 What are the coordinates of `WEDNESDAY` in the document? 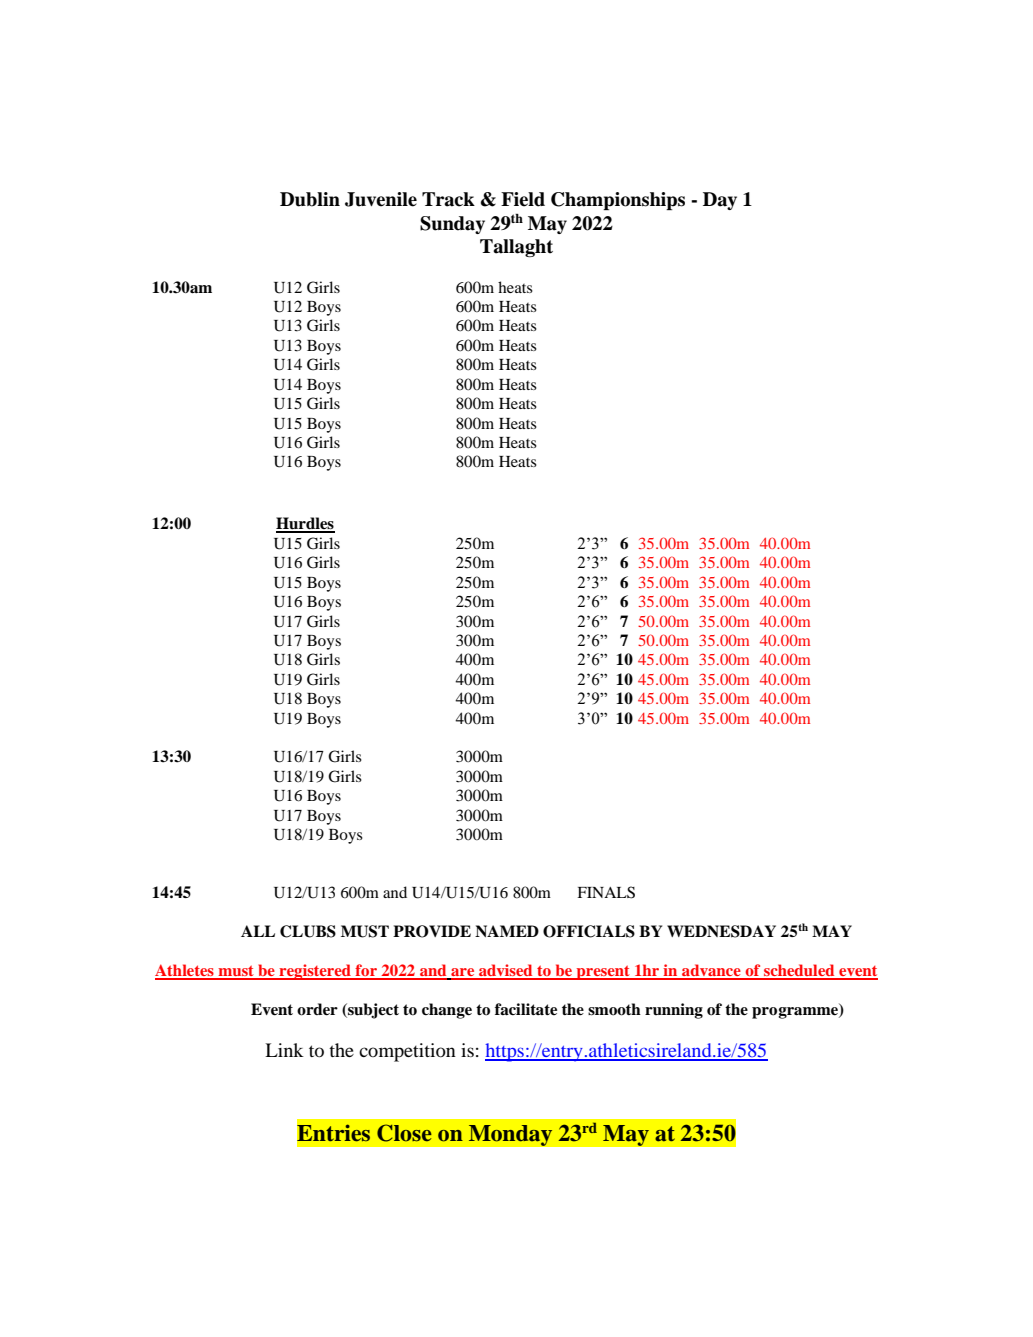 It's located at (721, 931).
